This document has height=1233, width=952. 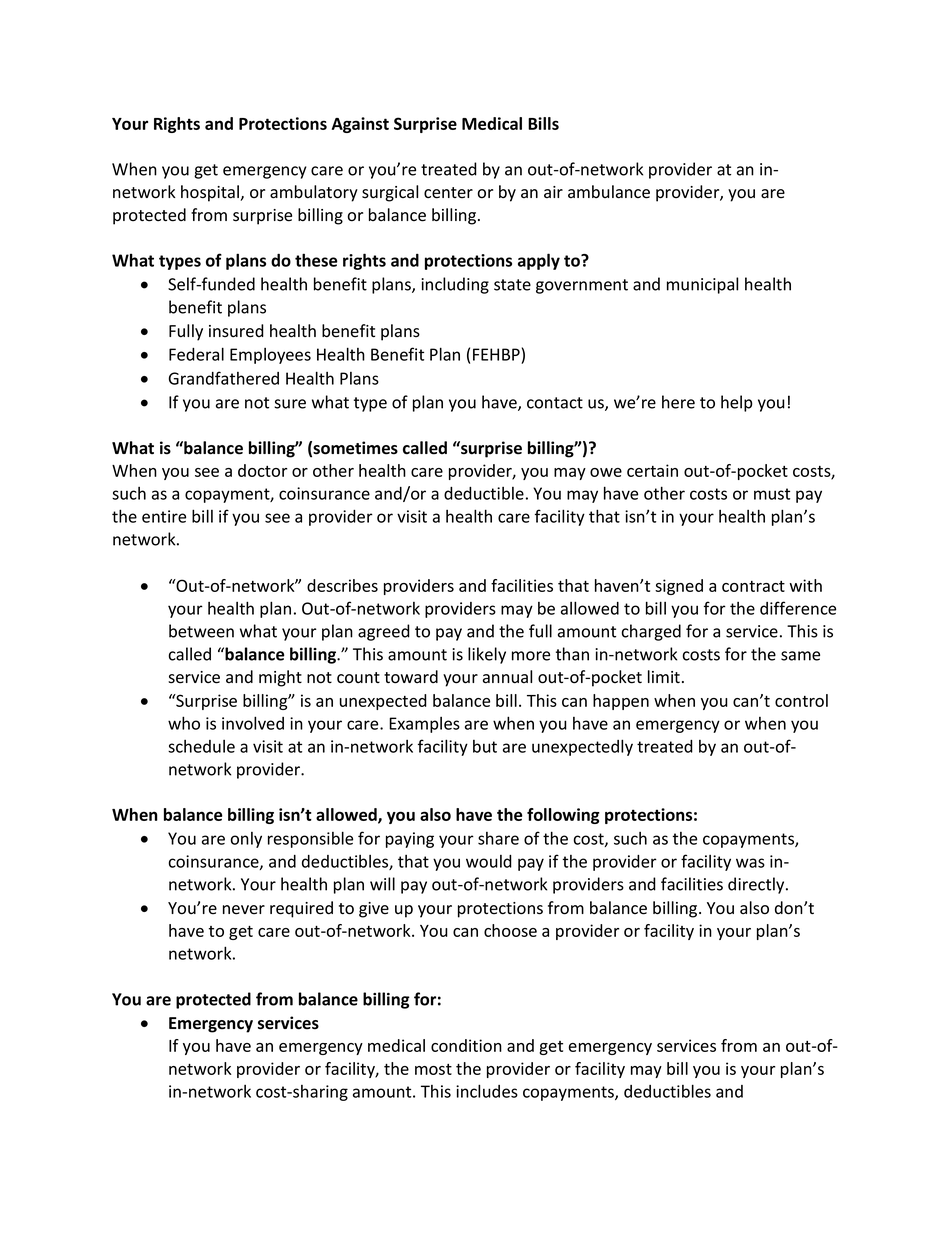 I want to click on share, so click(x=498, y=838).
